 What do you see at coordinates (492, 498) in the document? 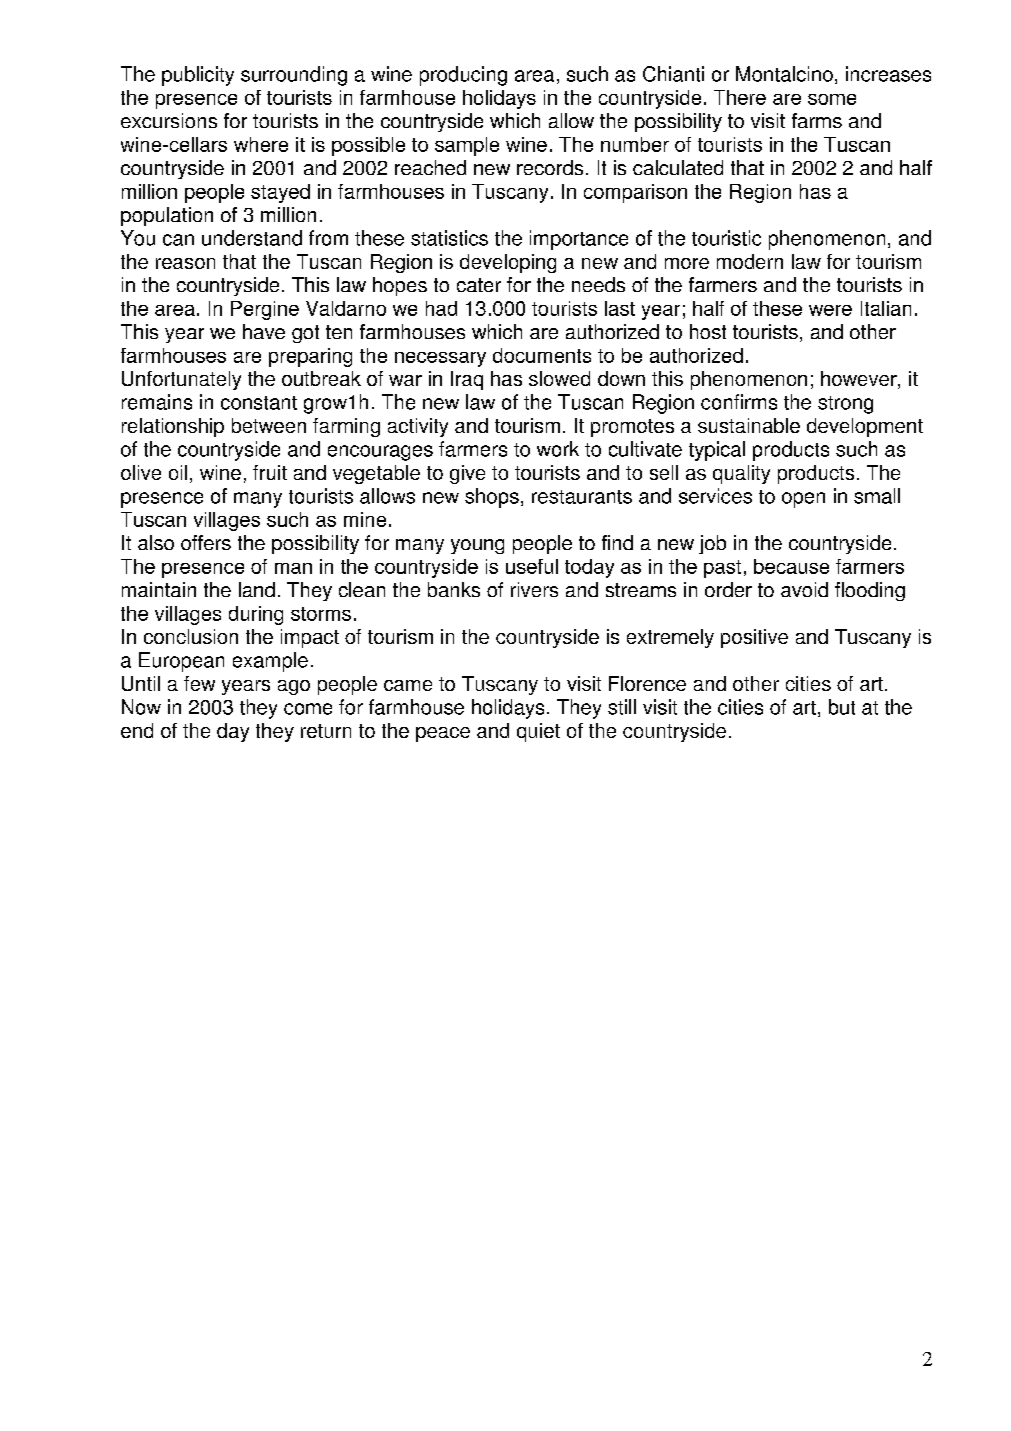
I see `shops` at bounding box center [492, 498].
